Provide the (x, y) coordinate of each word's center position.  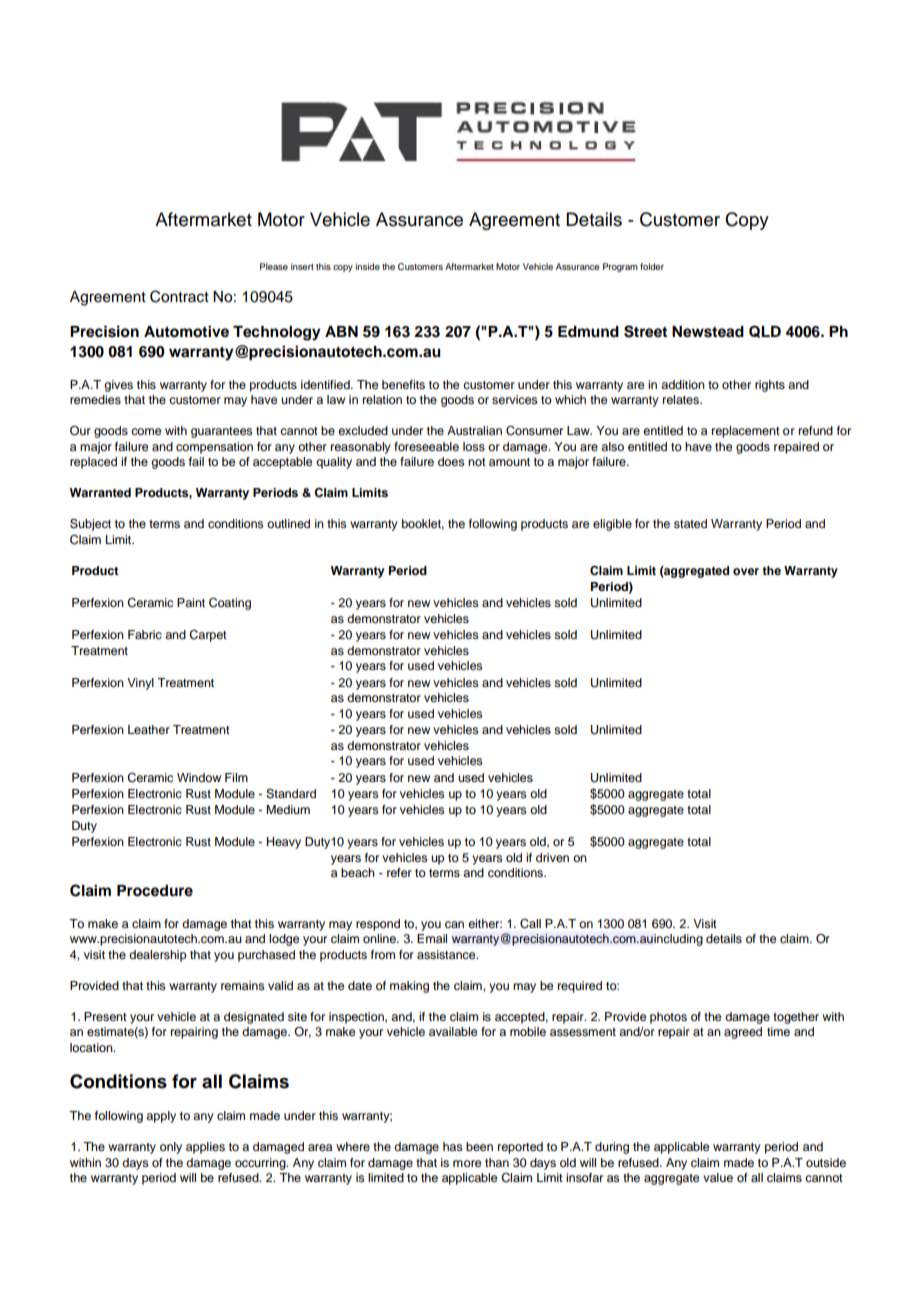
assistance (447, 954)
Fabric (145, 634)
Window (199, 777)
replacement (746, 432)
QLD (765, 331)
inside (368, 266)
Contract (179, 296)
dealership (158, 956)
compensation (214, 448)
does (451, 461)
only (171, 1148)
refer (399, 872)
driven (552, 857)
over (746, 571)
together (796, 1018)
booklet (423, 524)
